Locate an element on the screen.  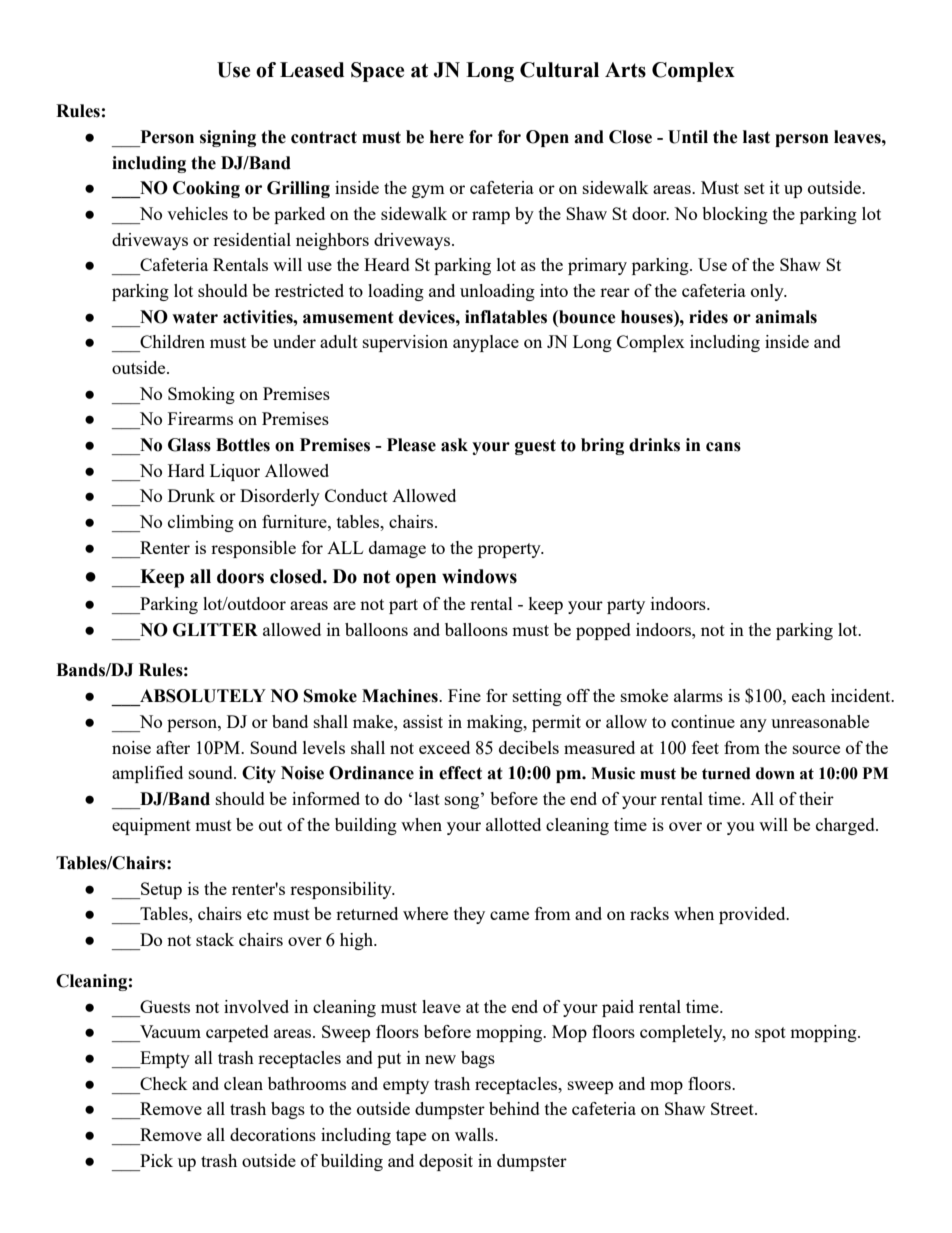
anyplace is located at coordinates (486, 343).
